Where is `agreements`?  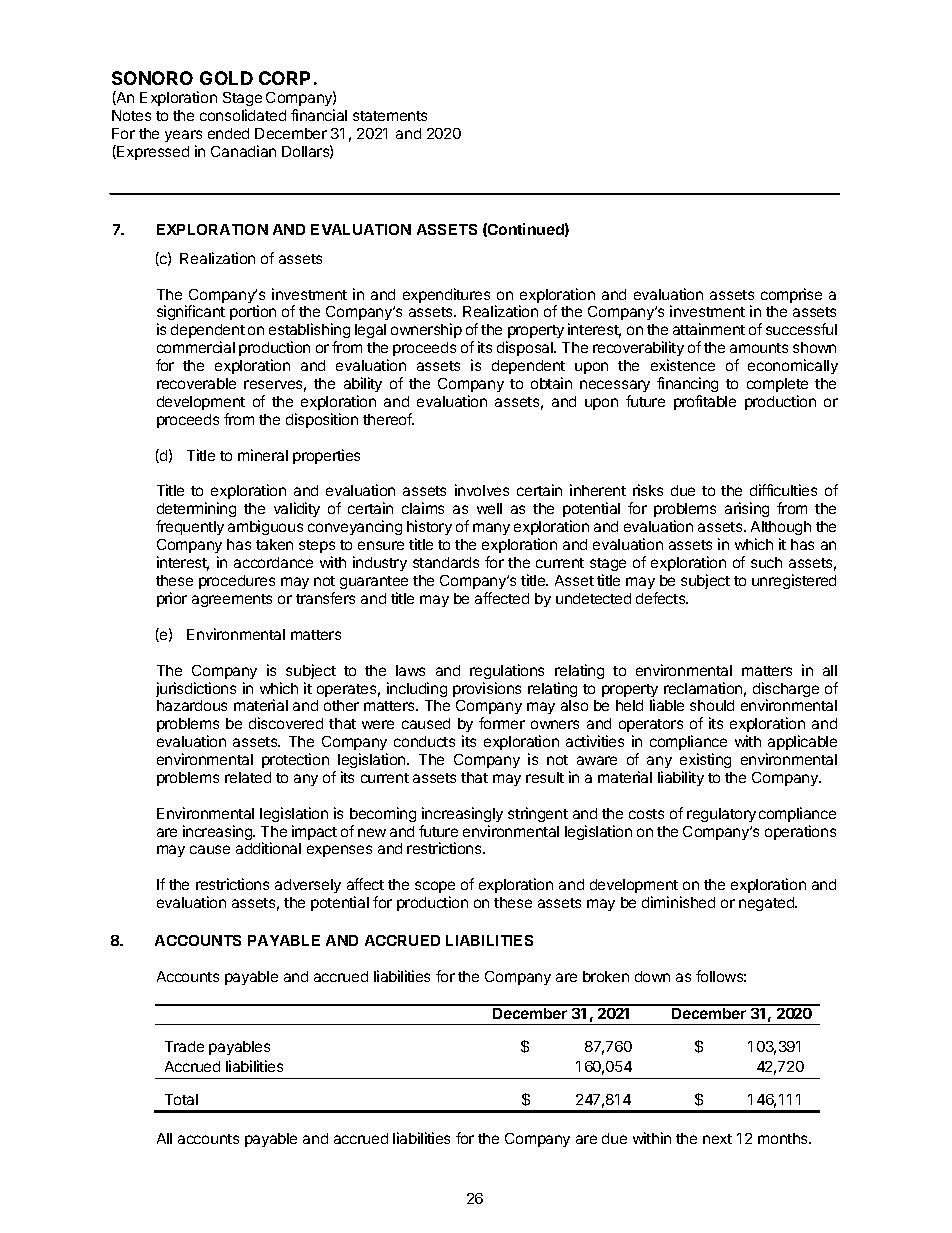
agreements is located at coordinates (232, 600).
